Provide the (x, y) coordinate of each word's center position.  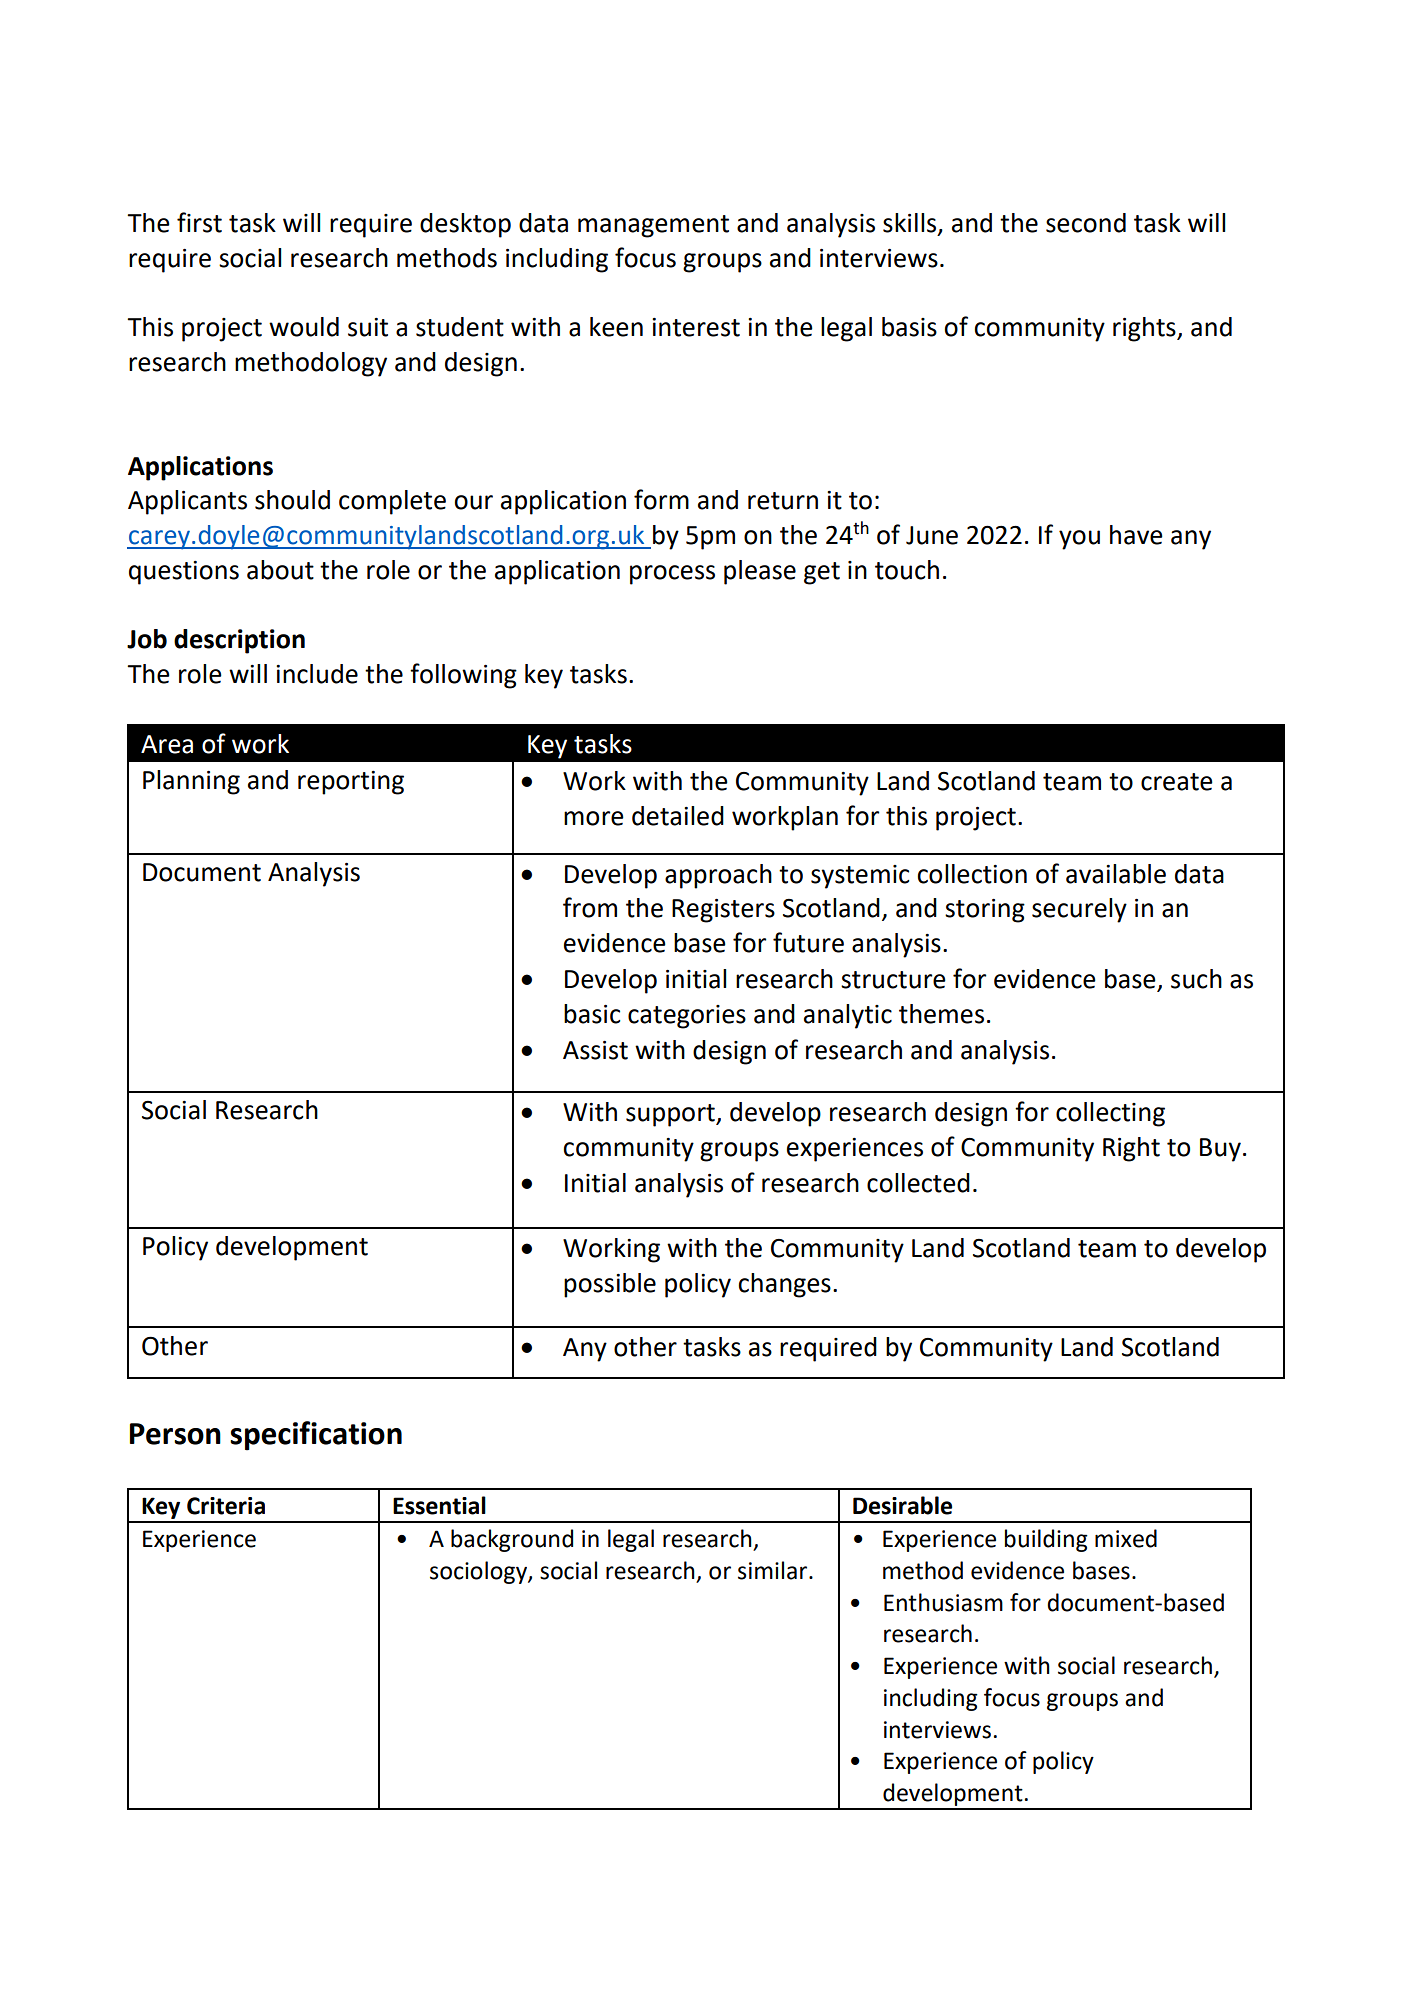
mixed (1126, 1538)
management (653, 226)
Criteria (226, 1506)
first (199, 222)
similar (774, 1570)
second (1086, 223)
